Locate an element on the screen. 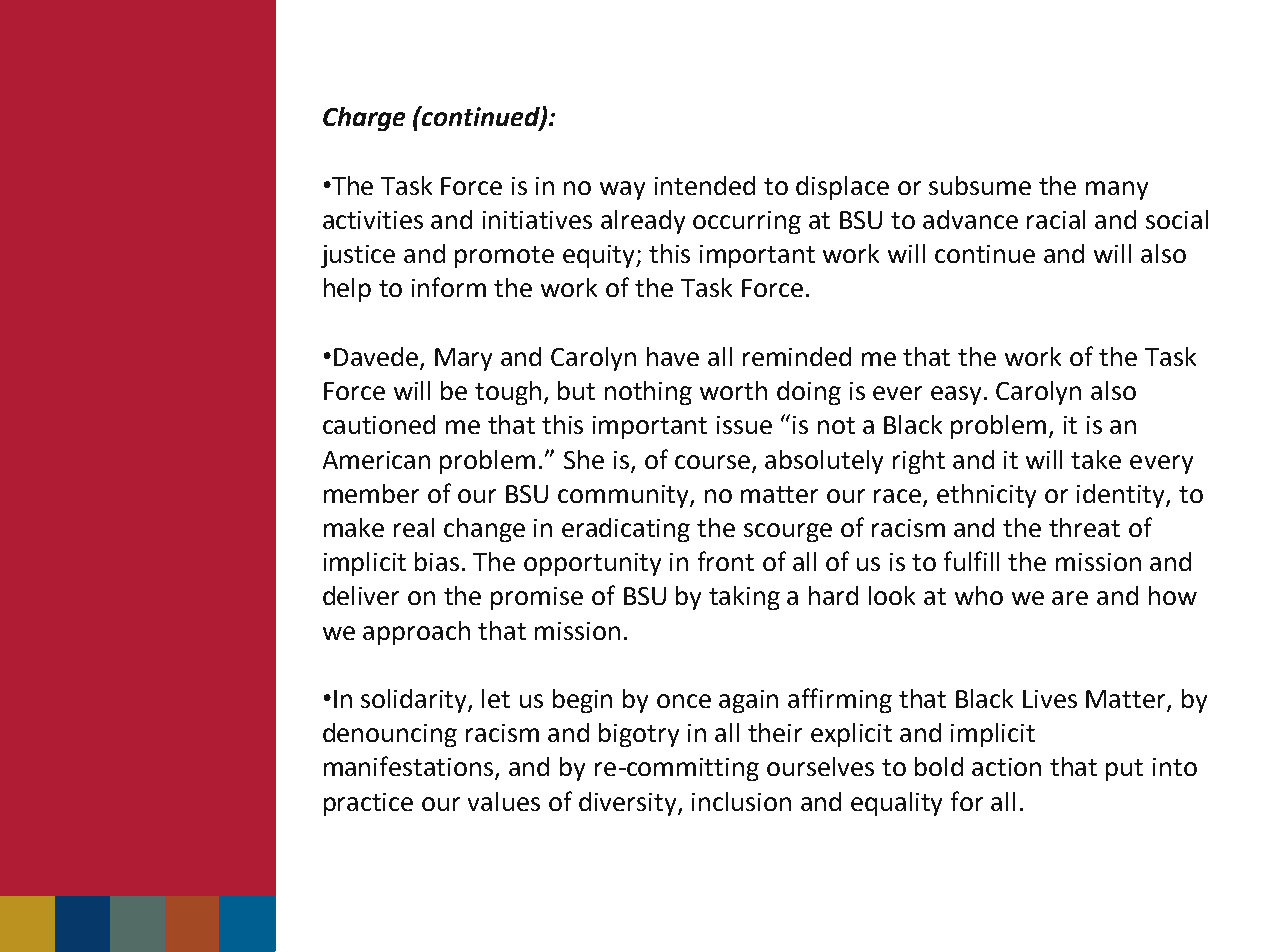 Image resolution: width=1271 pixels, height=952 pixels. many is located at coordinates (1117, 190).
